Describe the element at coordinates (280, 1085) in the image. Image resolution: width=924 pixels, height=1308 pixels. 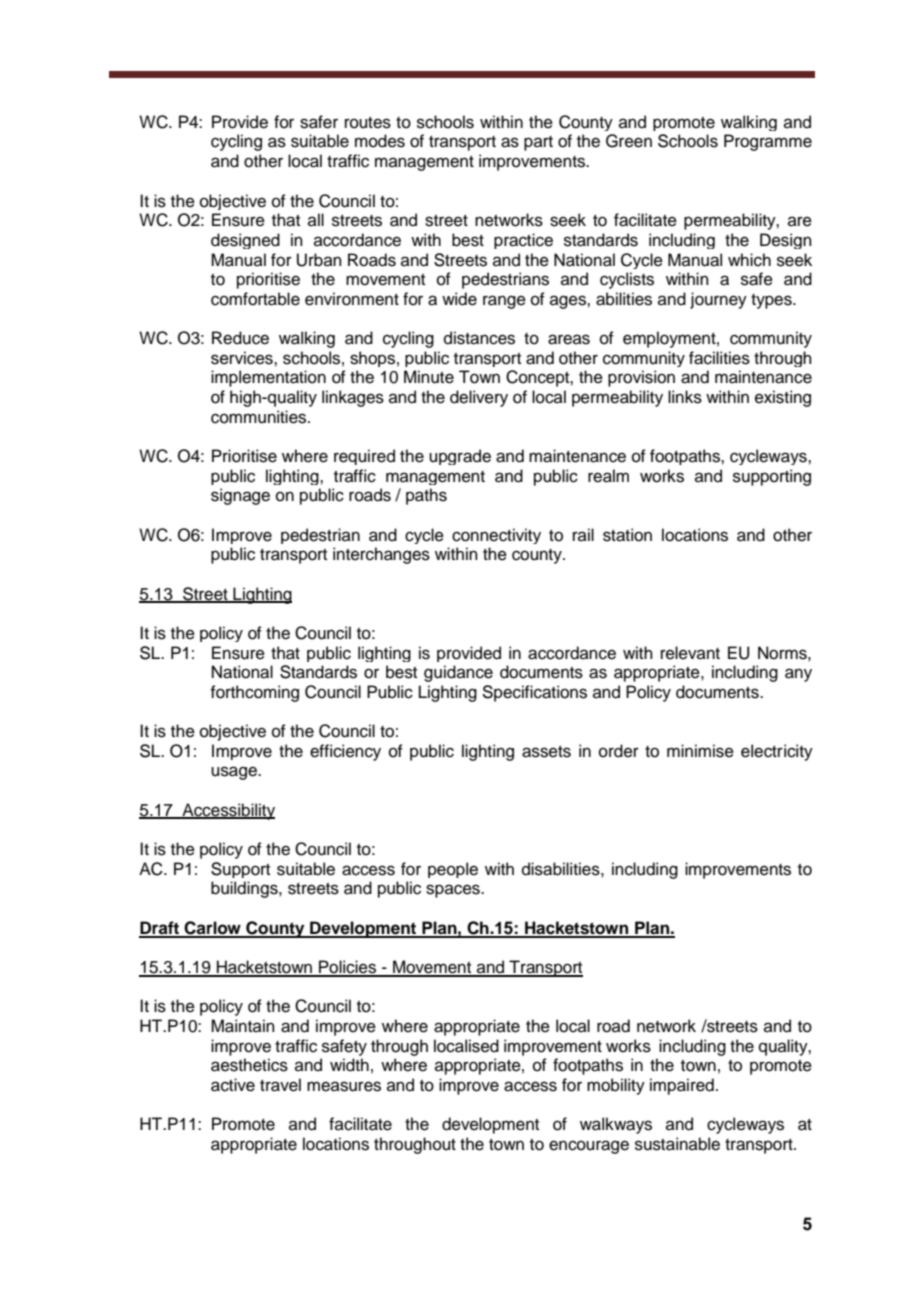
I see `travel` at that location.
